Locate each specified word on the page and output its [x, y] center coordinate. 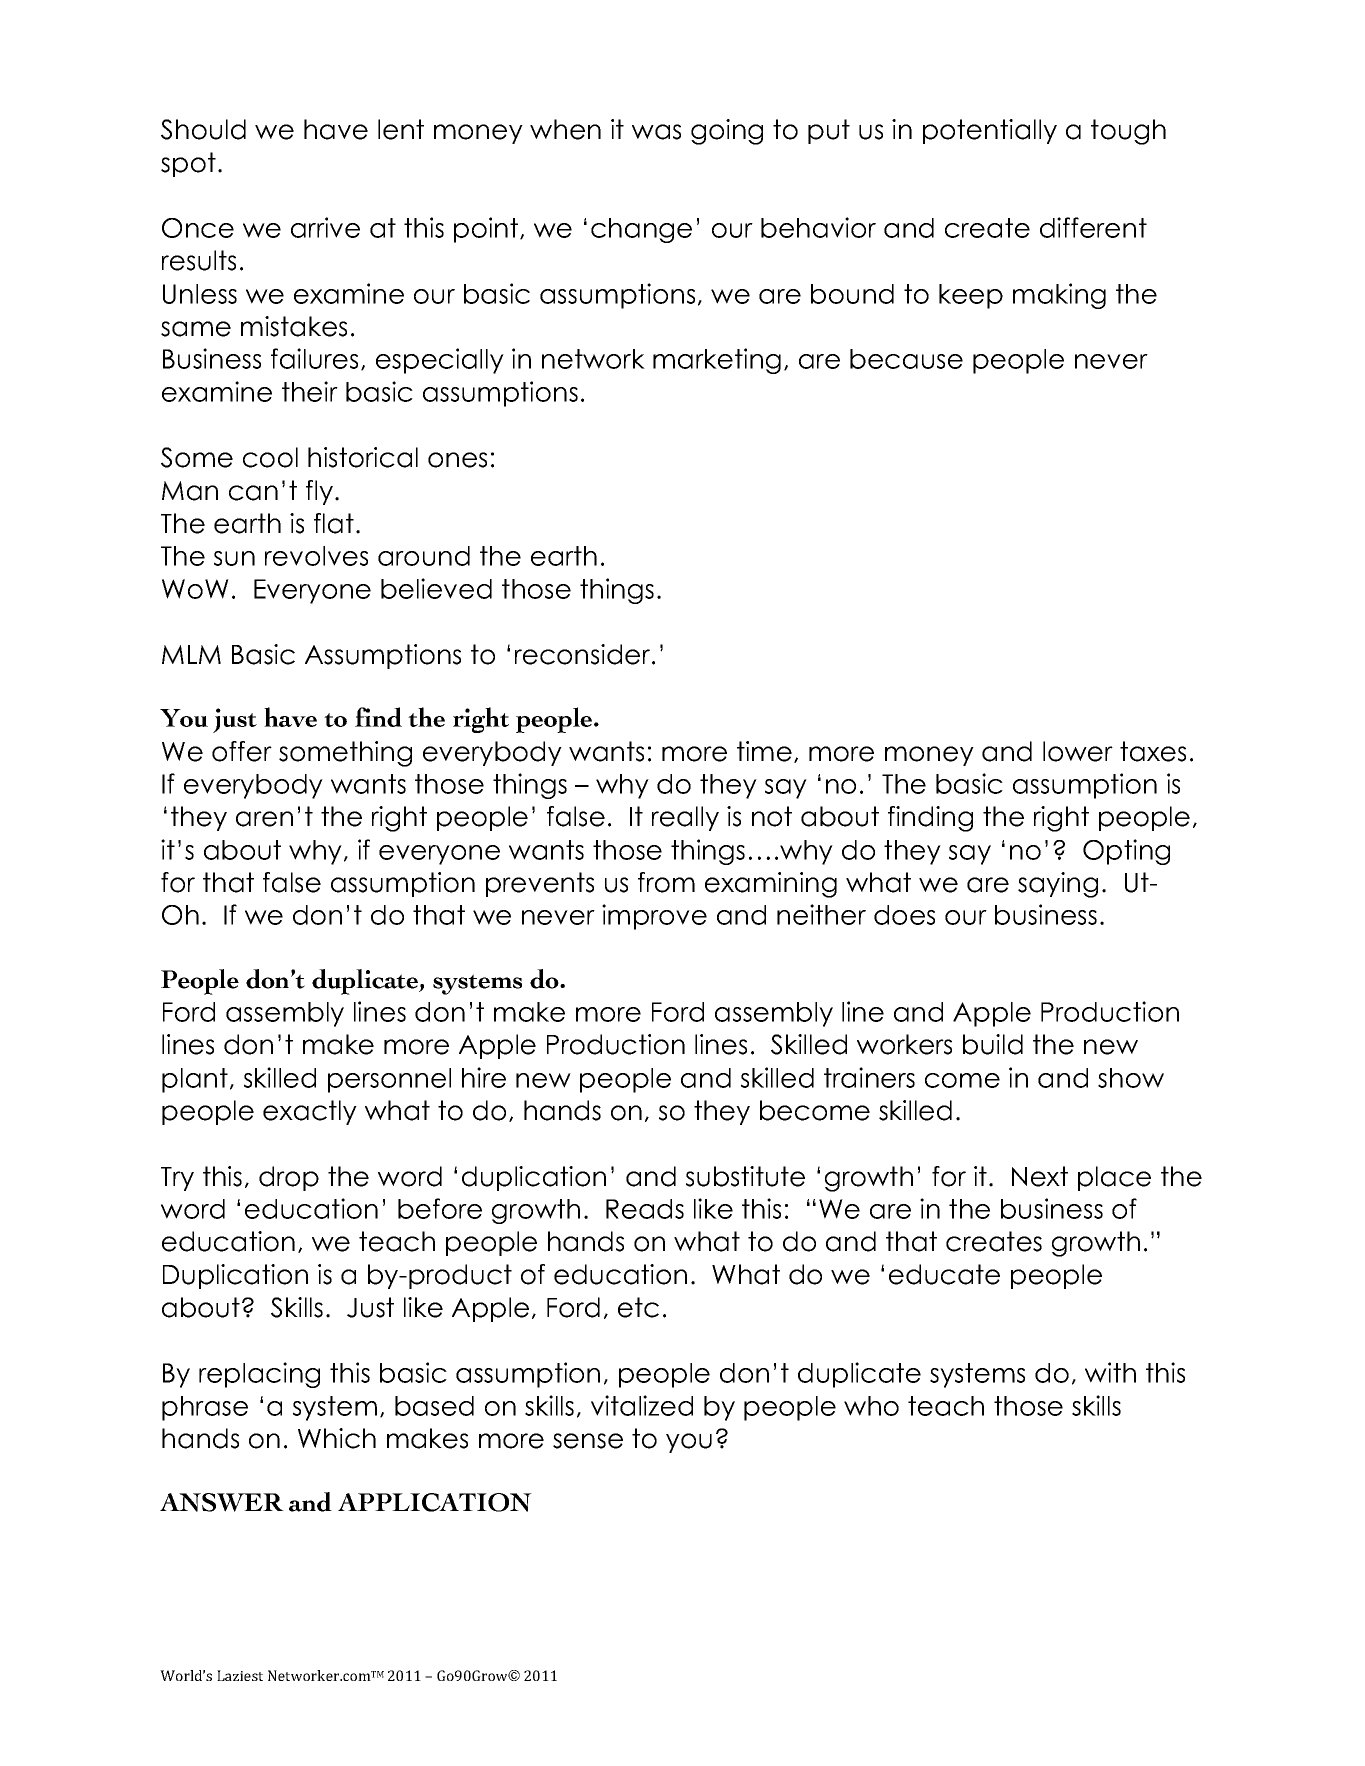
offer [242, 751]
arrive [325, 227]
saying [1058, 885]
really [685, 818]
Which [337, 1438]
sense [588, 1441]
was [656, 132]
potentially [990, 131]
